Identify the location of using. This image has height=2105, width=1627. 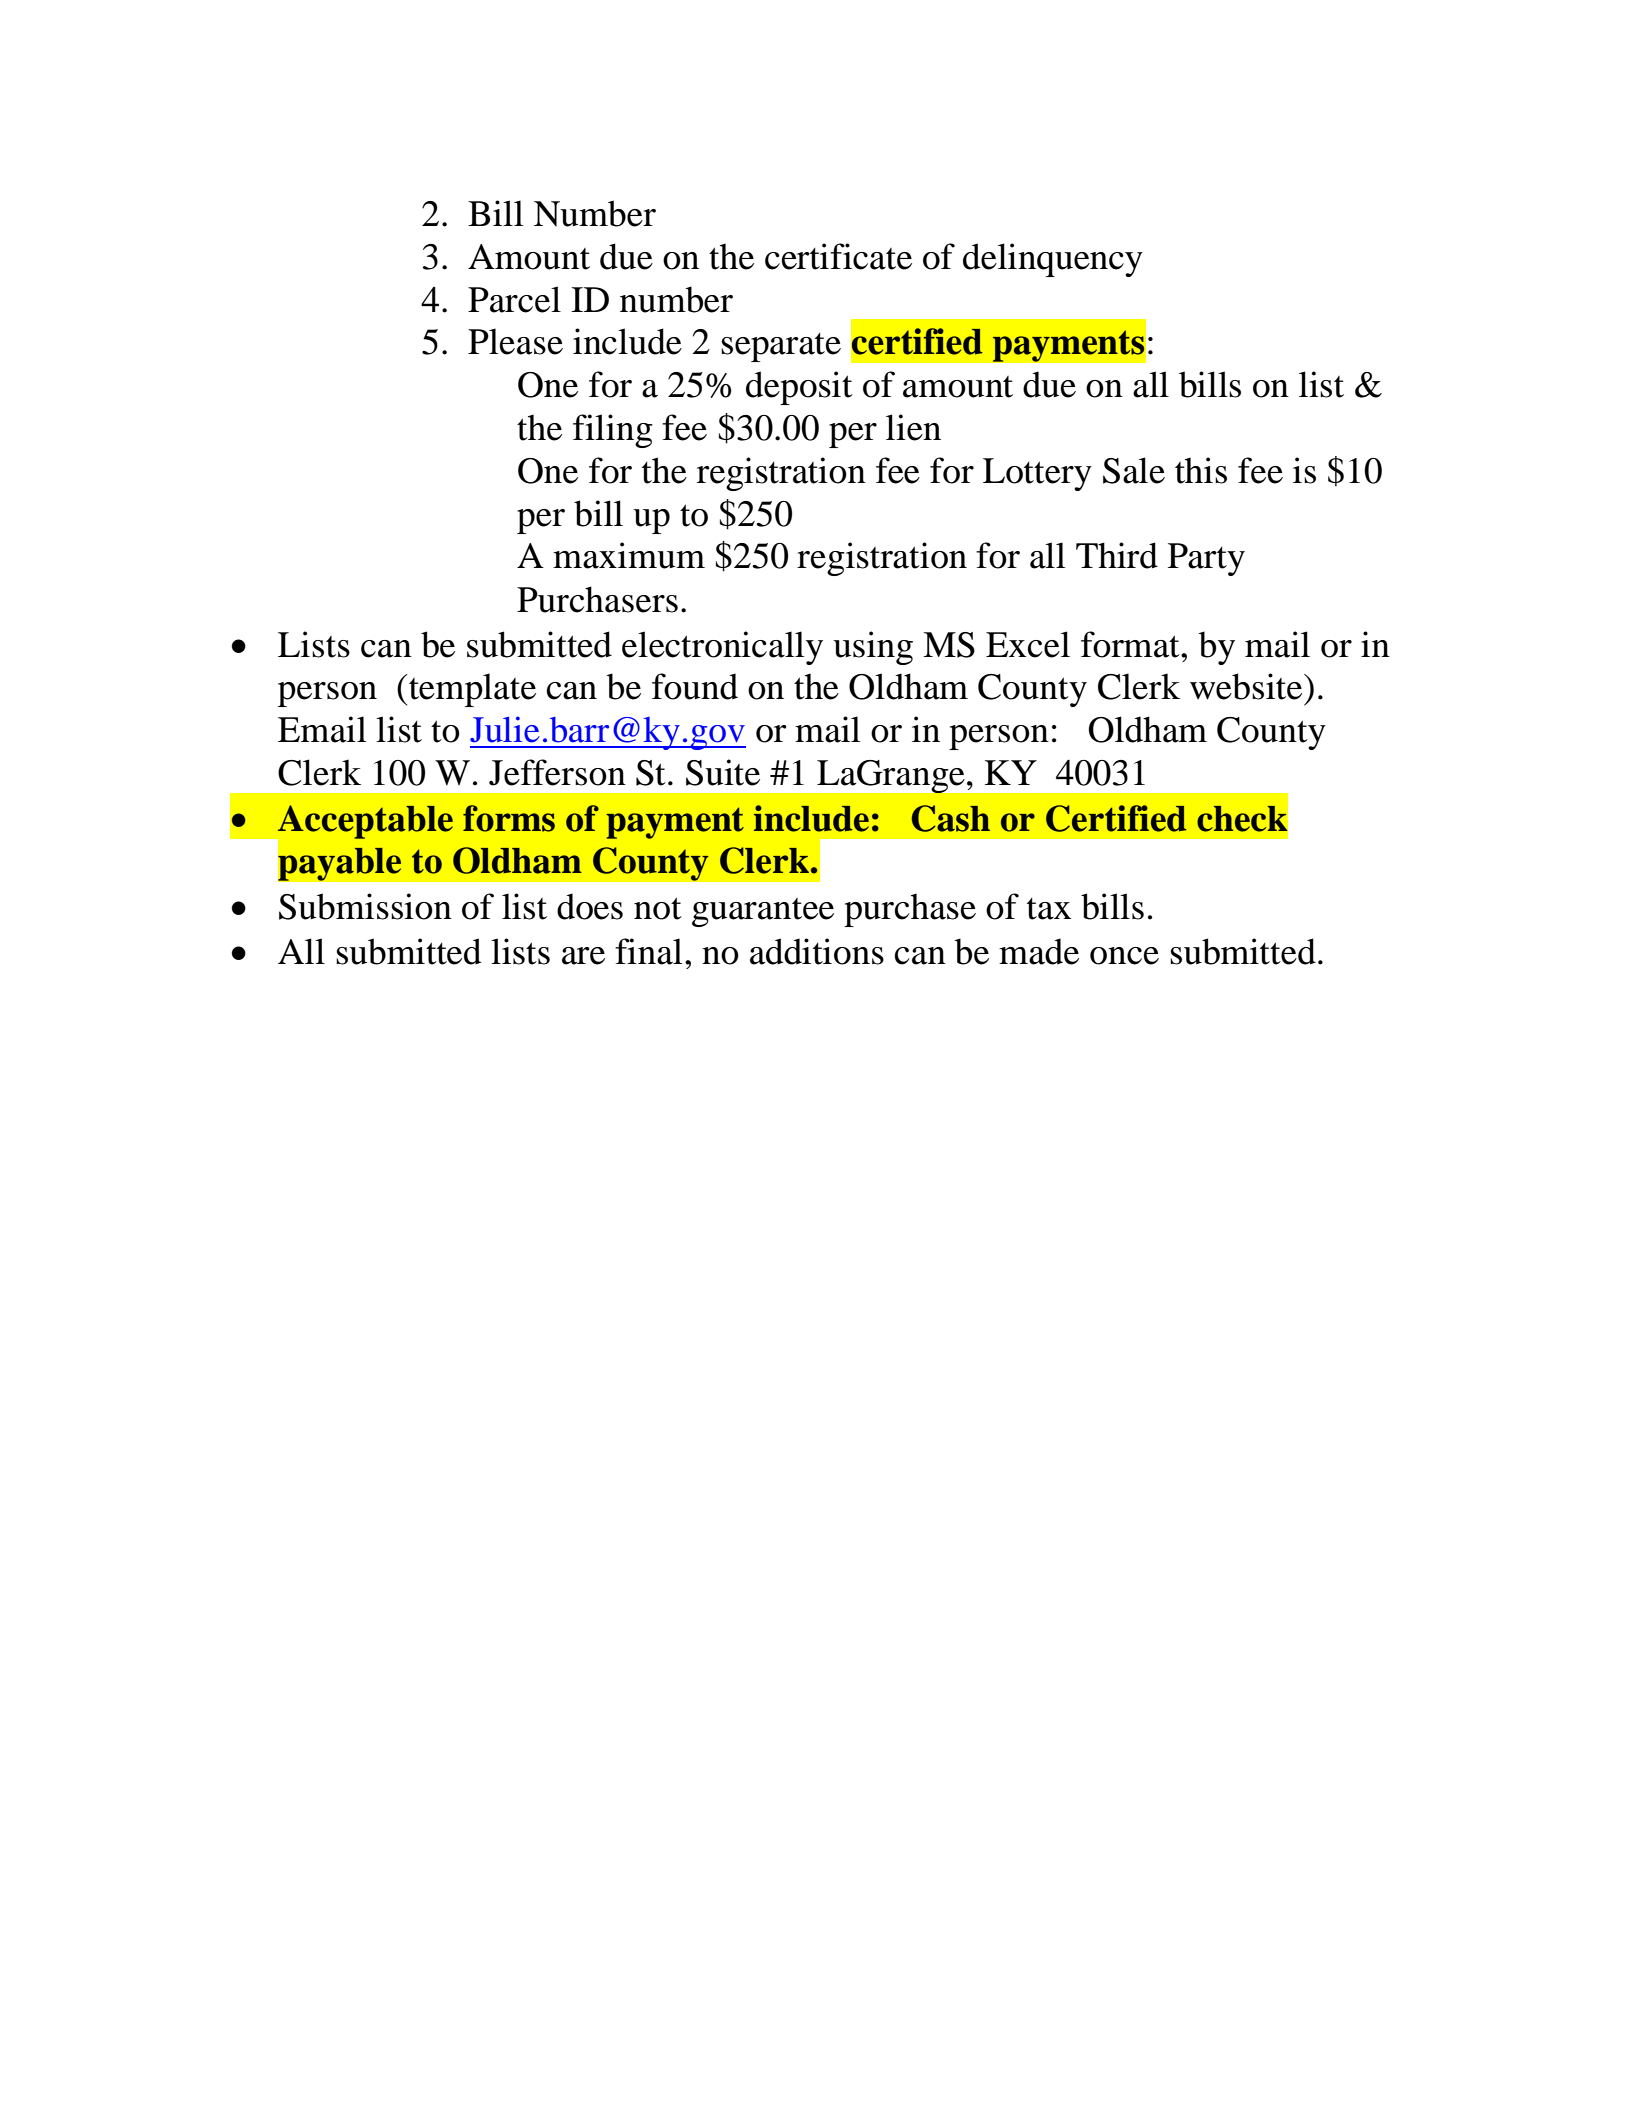
(873, 648).
